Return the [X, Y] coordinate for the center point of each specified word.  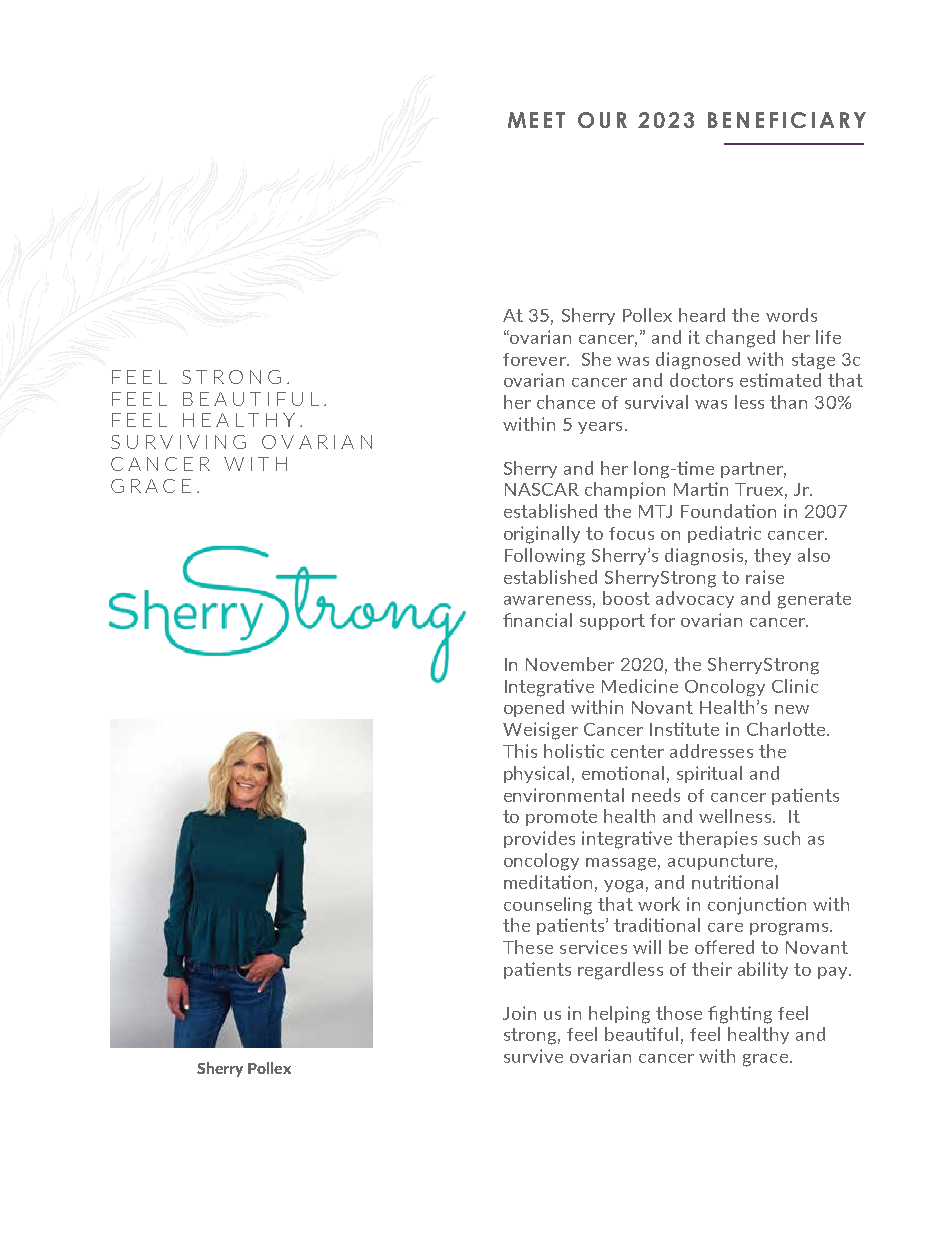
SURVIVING [178, 442]
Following [545, 557]
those [679, 1013]
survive [533, 1056]
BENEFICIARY [787, 120]
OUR [602, 120]
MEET [536, 120]
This [520, 751]
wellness [735, 816]
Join [519, 1013]
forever [535, 359]
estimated [780, 380]
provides [539, 839]
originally [542, 535]
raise [765, 577]
